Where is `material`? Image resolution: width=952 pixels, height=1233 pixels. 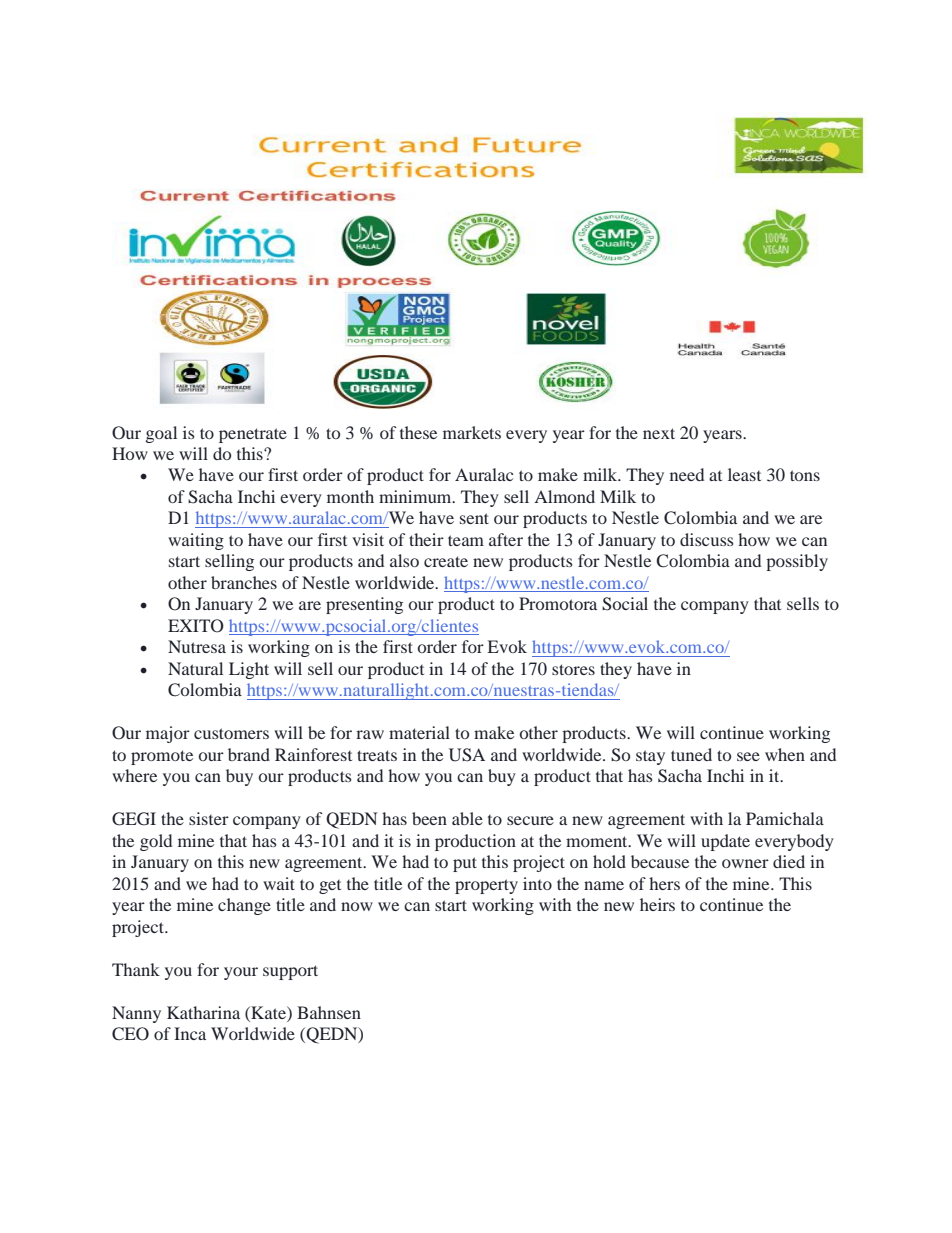 material is located at coordinates (419, 732).
